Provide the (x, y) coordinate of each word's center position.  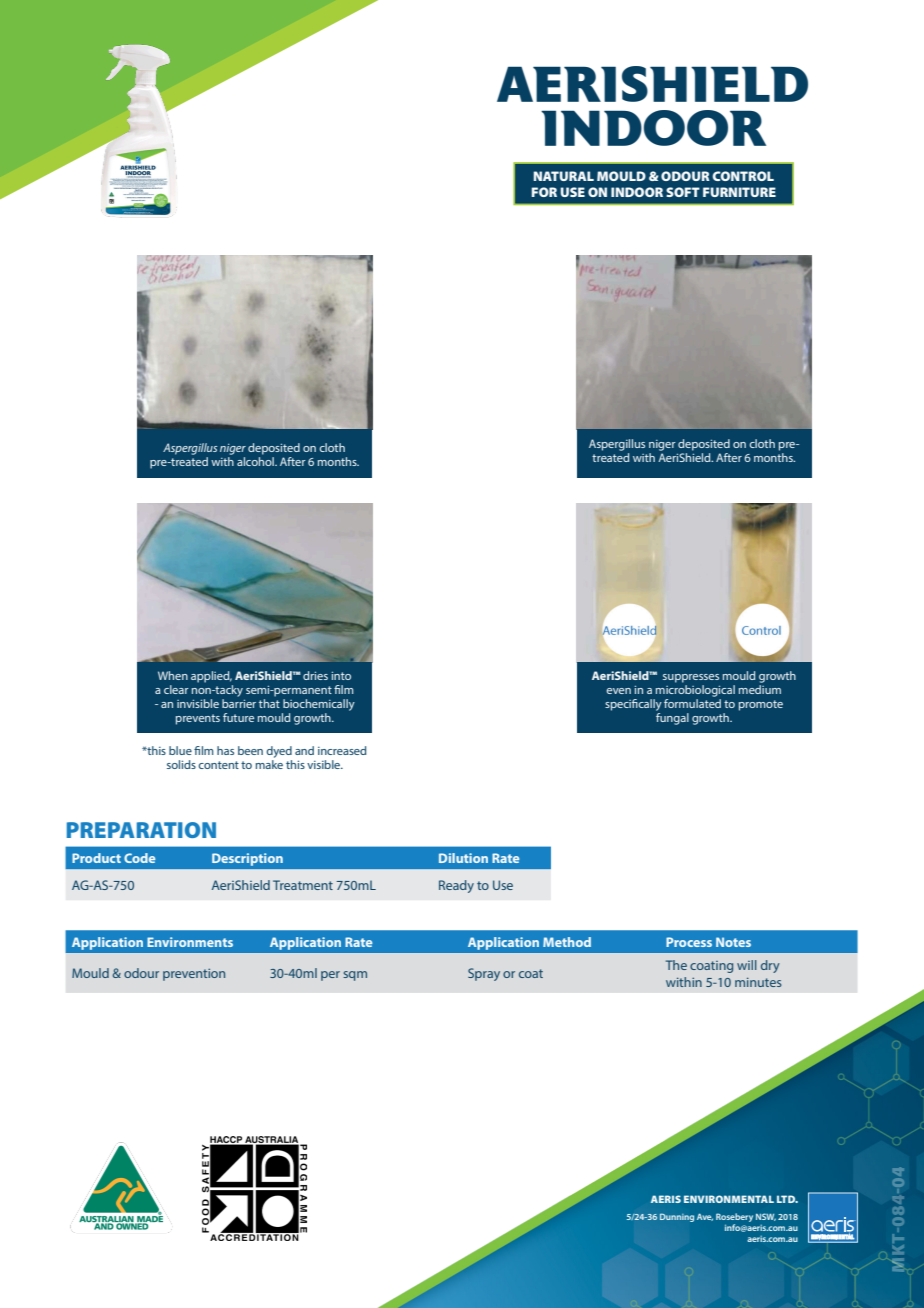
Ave (705, 1217)
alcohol (256, 460)
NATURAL (564, 176)
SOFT (683, 192)
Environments (190, 942)
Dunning (677, 1217)
